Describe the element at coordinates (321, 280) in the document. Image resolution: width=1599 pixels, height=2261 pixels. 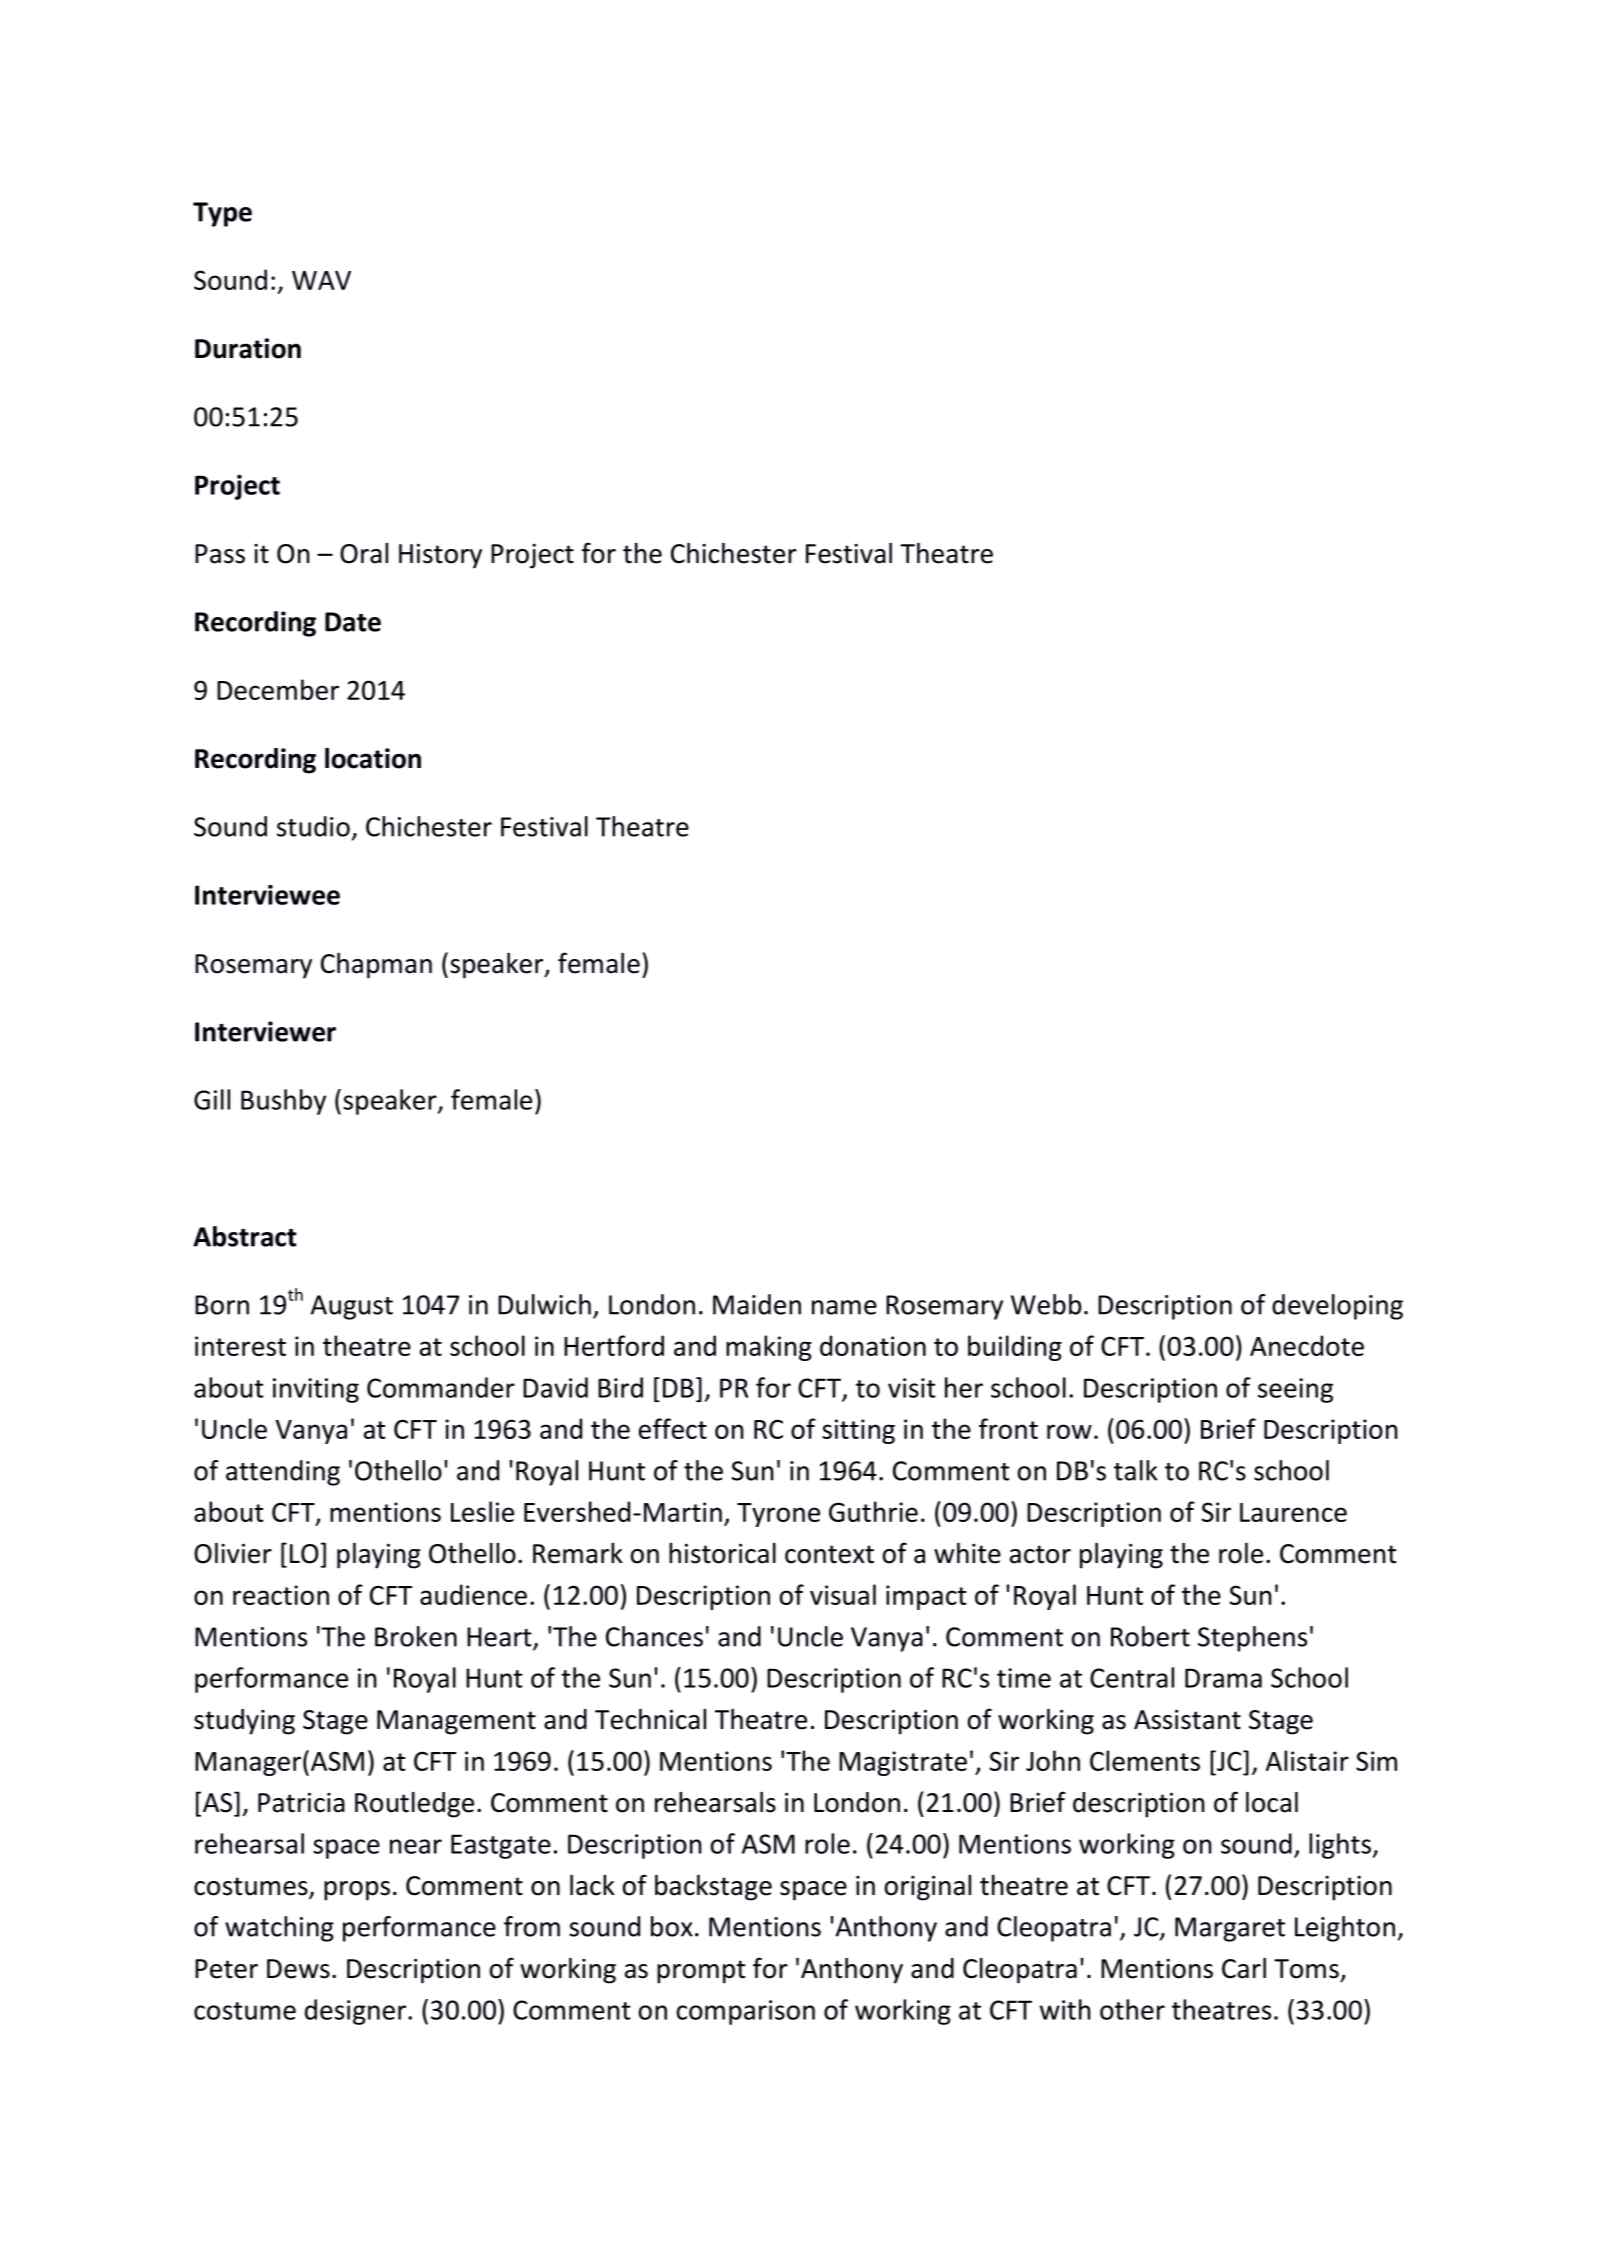
I see `WAV` at that location.
